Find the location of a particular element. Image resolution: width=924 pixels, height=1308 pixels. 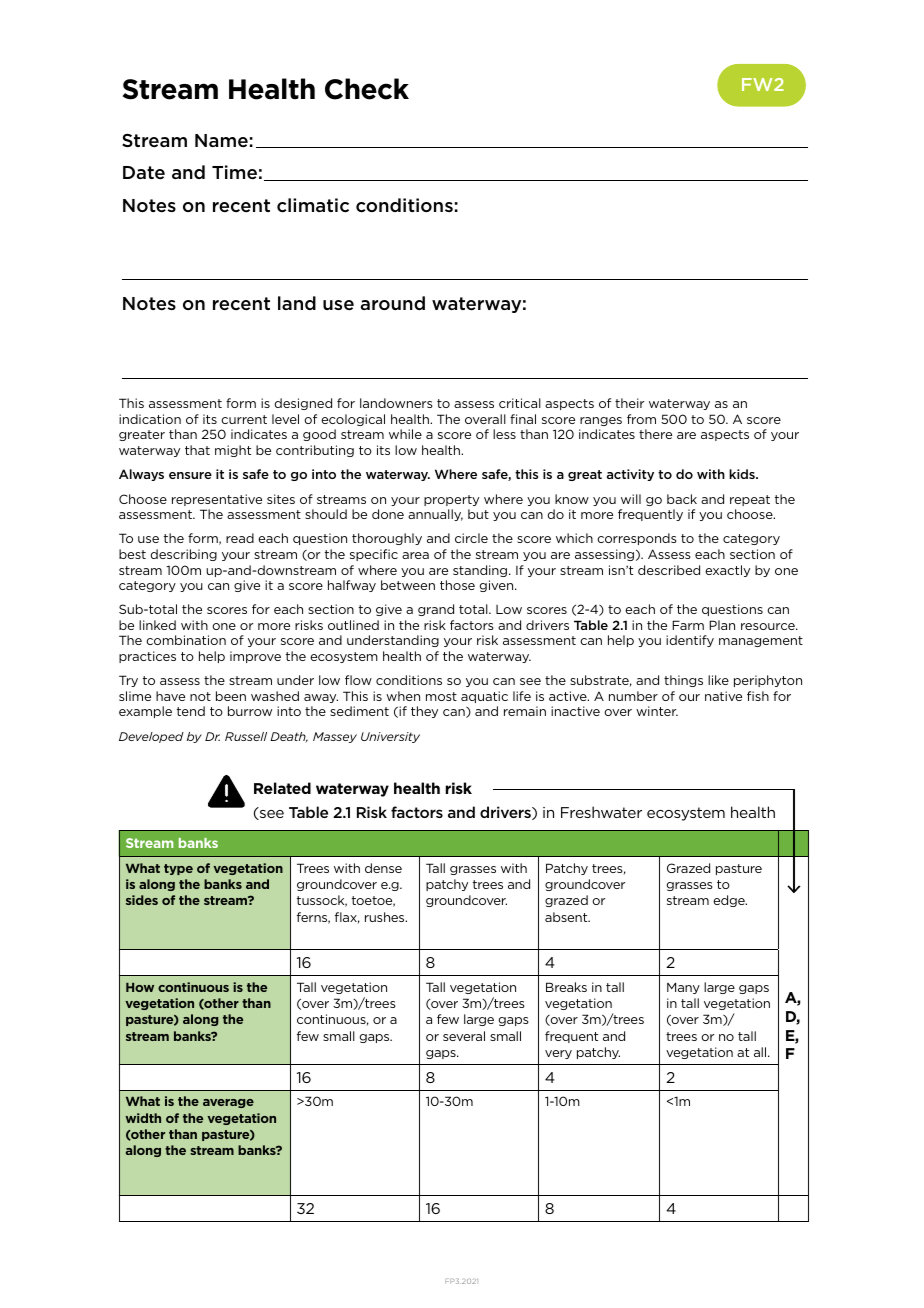

dense is located at coordinates (383, 868).
